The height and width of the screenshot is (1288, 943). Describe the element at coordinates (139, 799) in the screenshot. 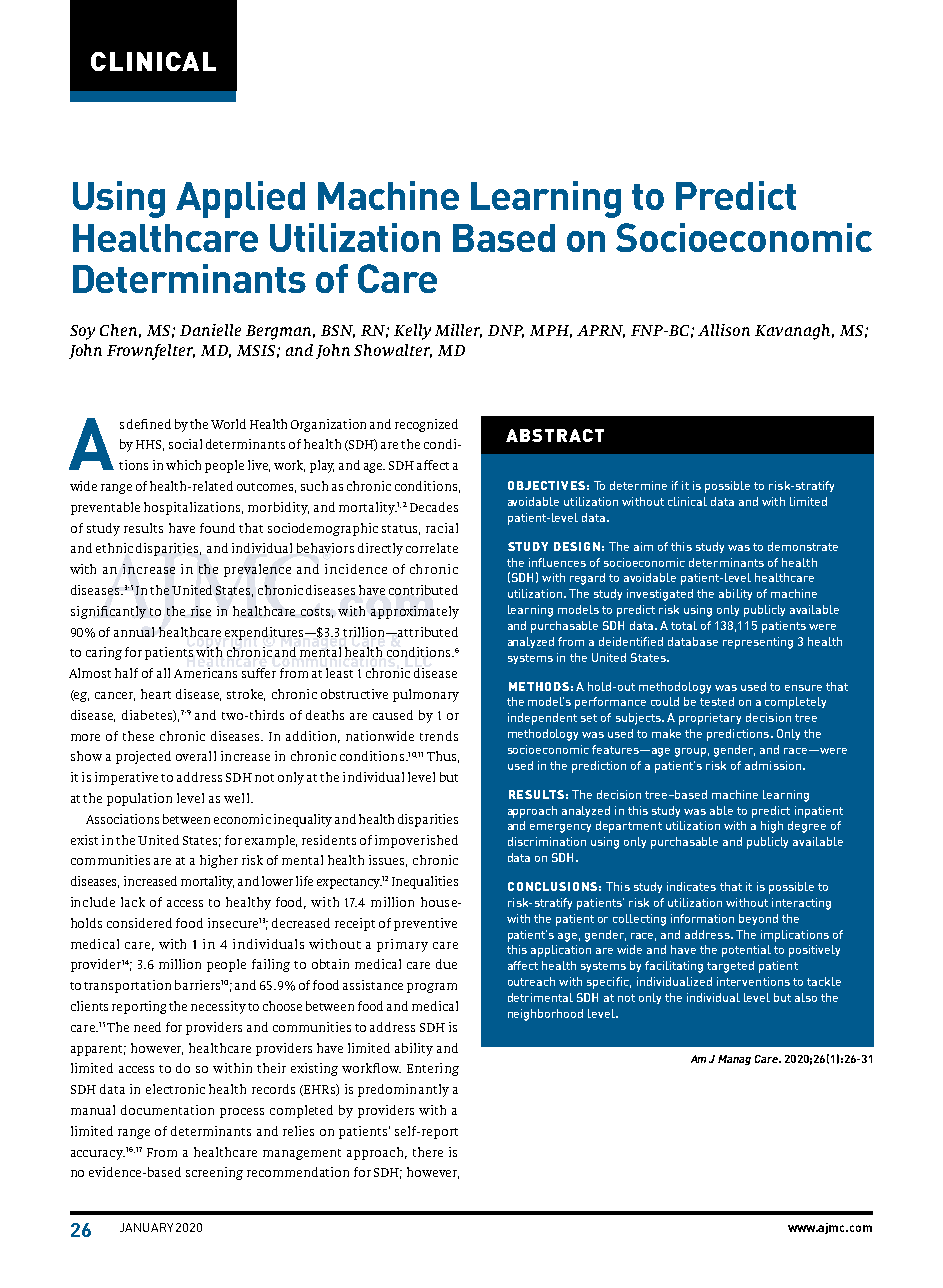

I see `population` at that location.
